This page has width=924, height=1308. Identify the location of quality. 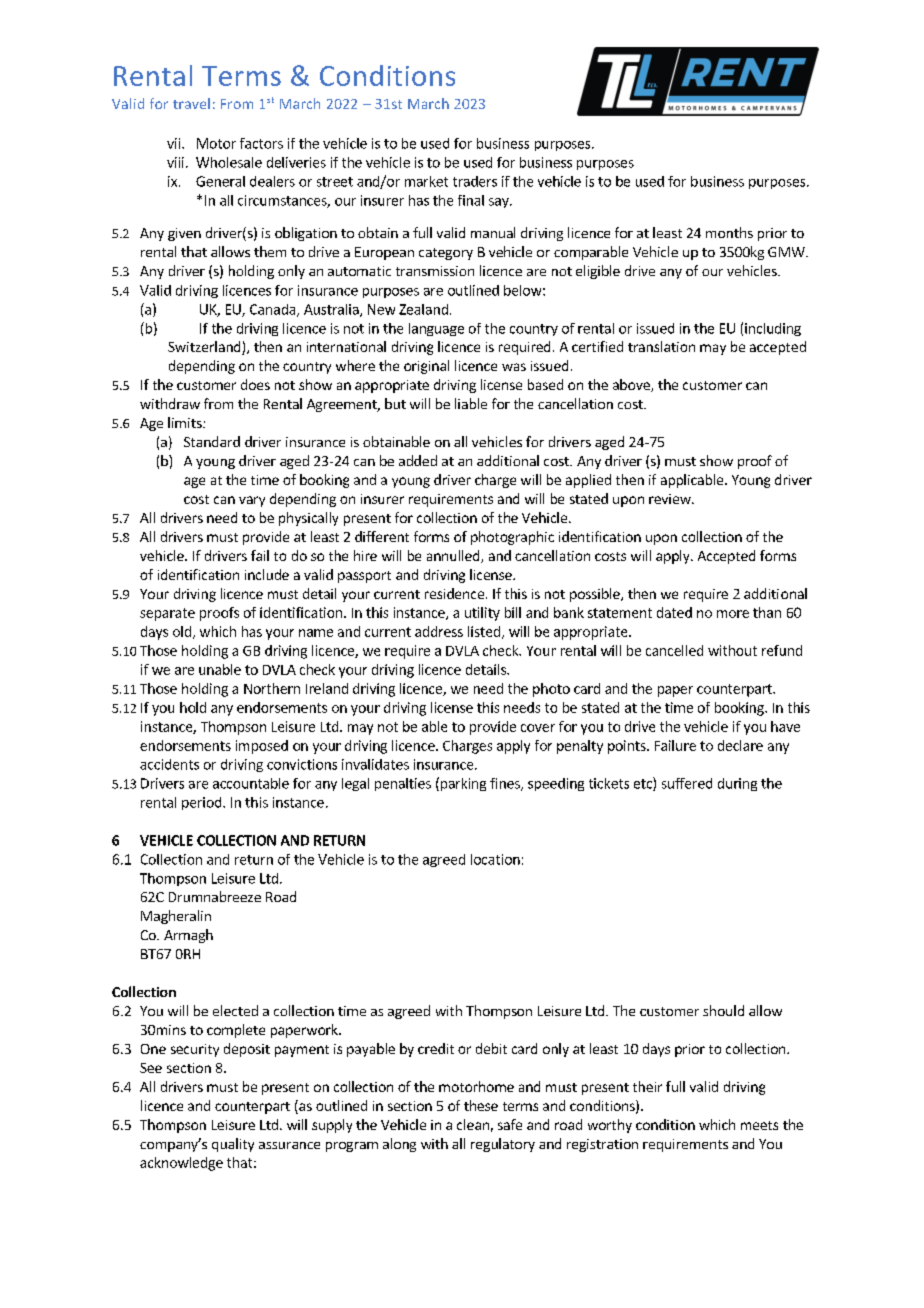
(233, 1145).
